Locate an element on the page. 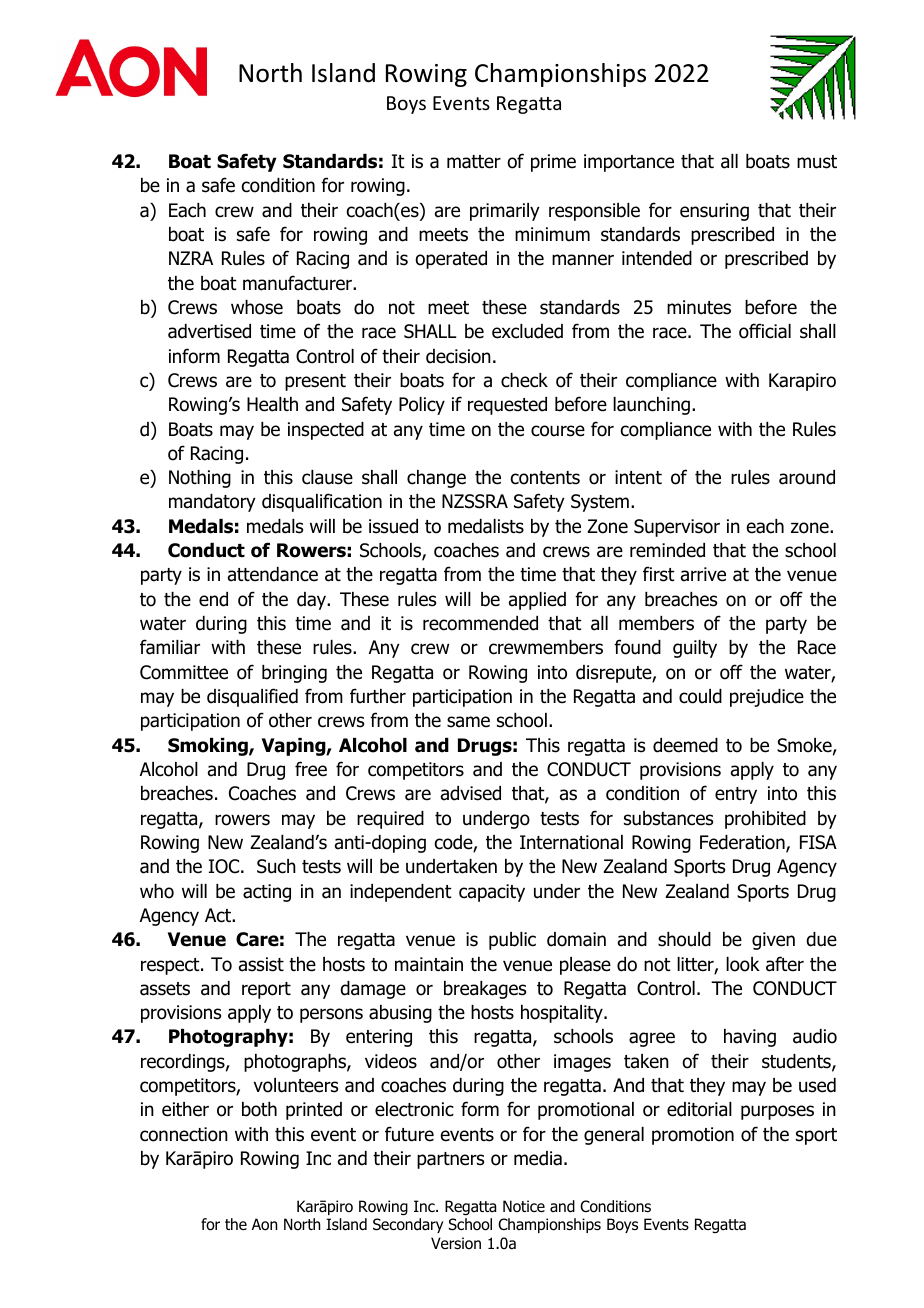 The image size is (924, 1308). manufacturer is located at coordinates (299, 283).
